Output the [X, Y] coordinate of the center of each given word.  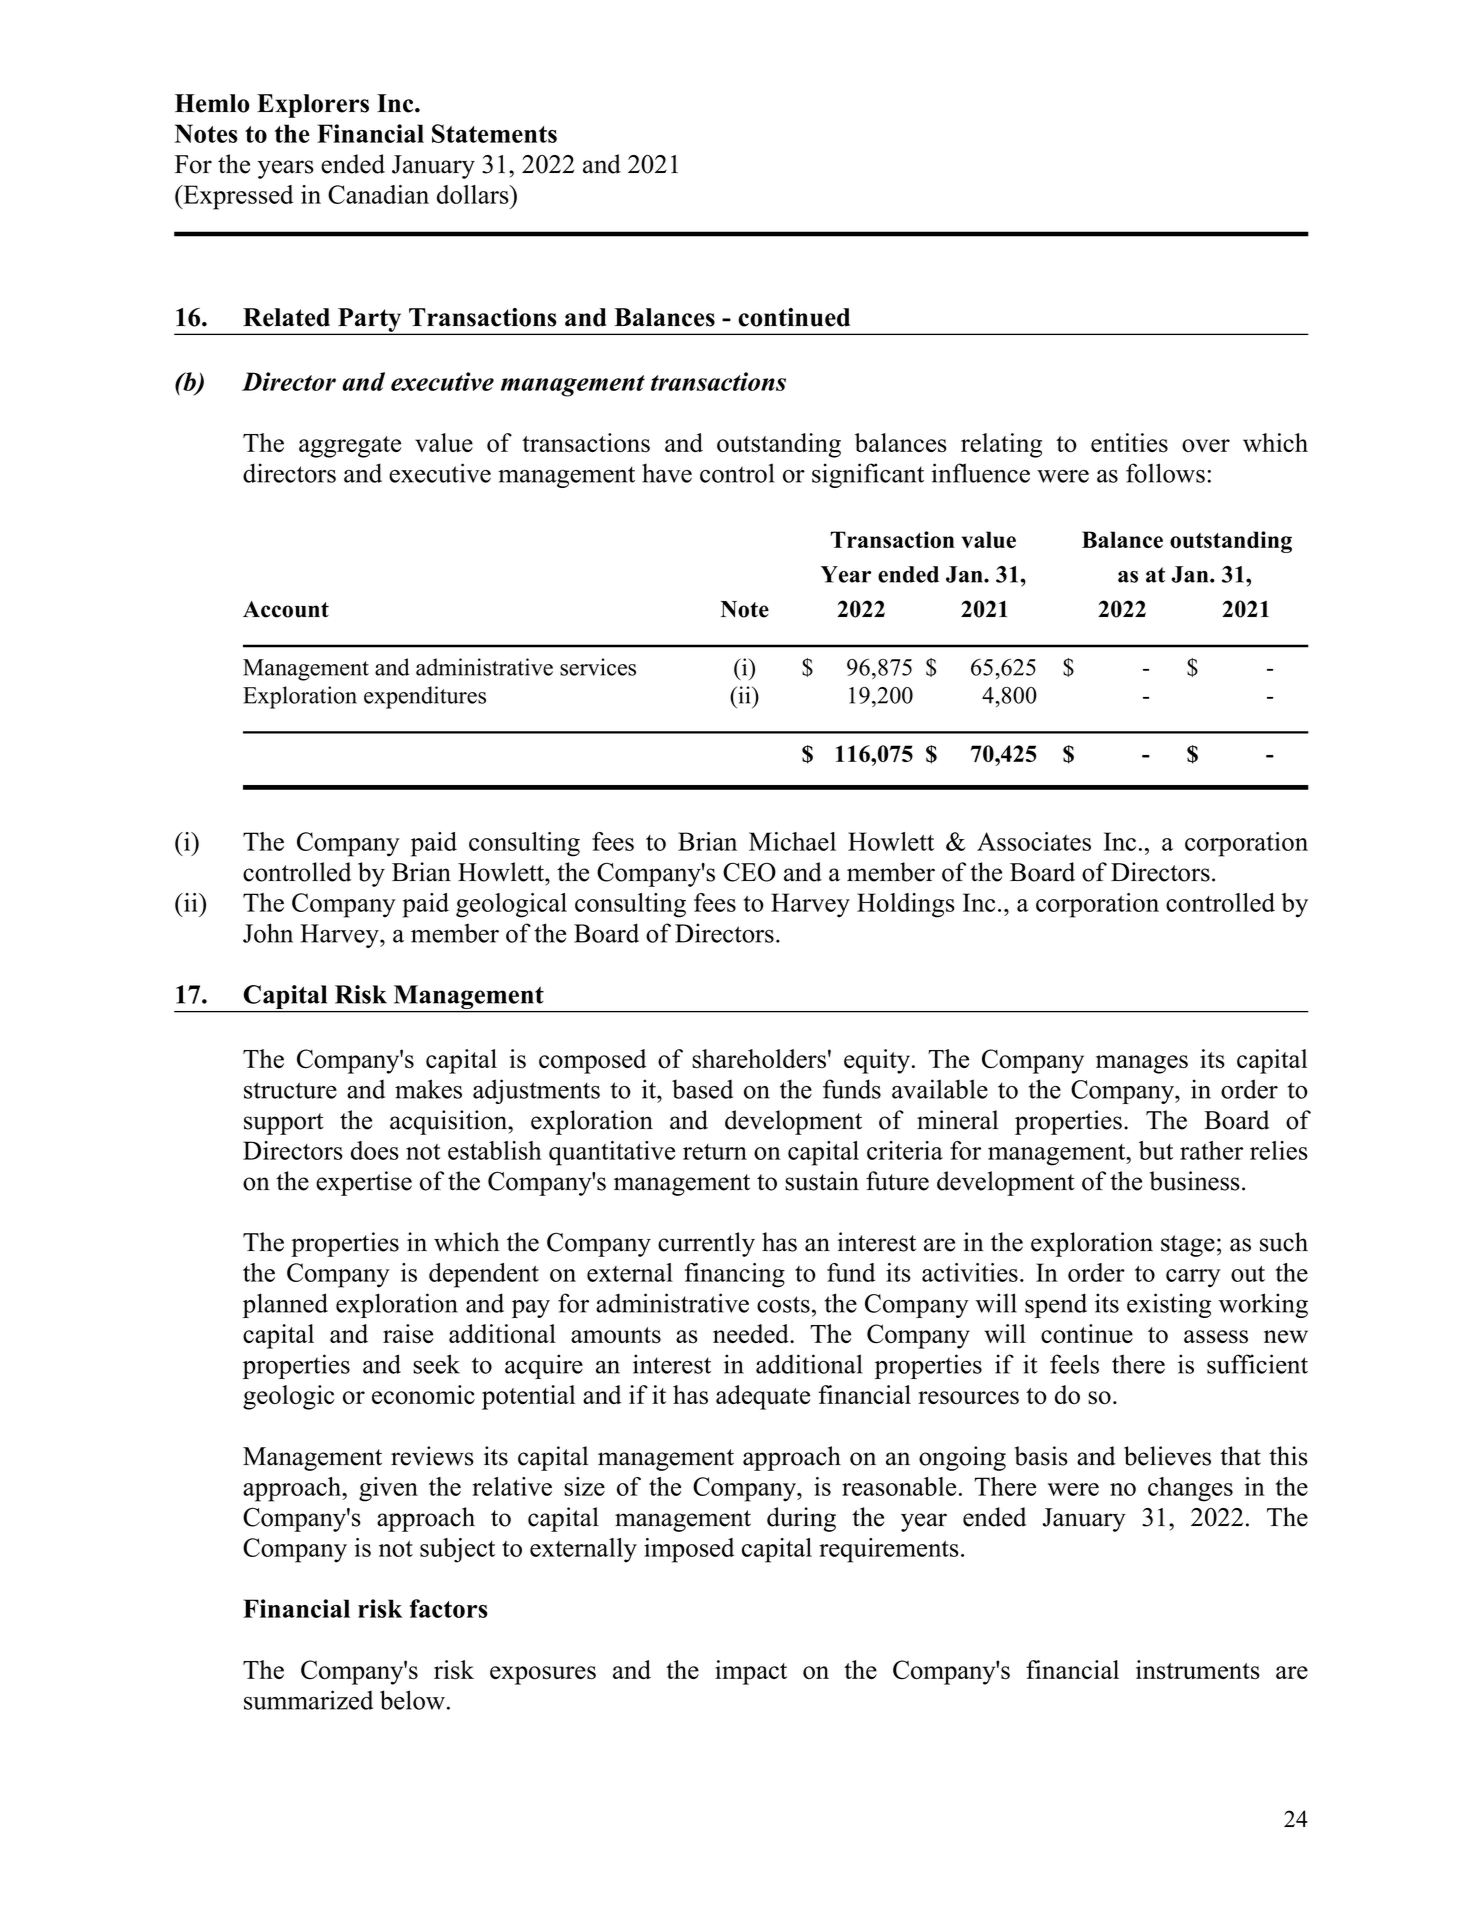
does [375, 1150]
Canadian [378, 194]
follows [1165, 473]
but [1156, 1150]
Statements [494, 133]
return [715, 1152]
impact [751, 1672]
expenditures [425, 697]
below [414, 1700]
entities [1129, 443]
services [598, 667]
